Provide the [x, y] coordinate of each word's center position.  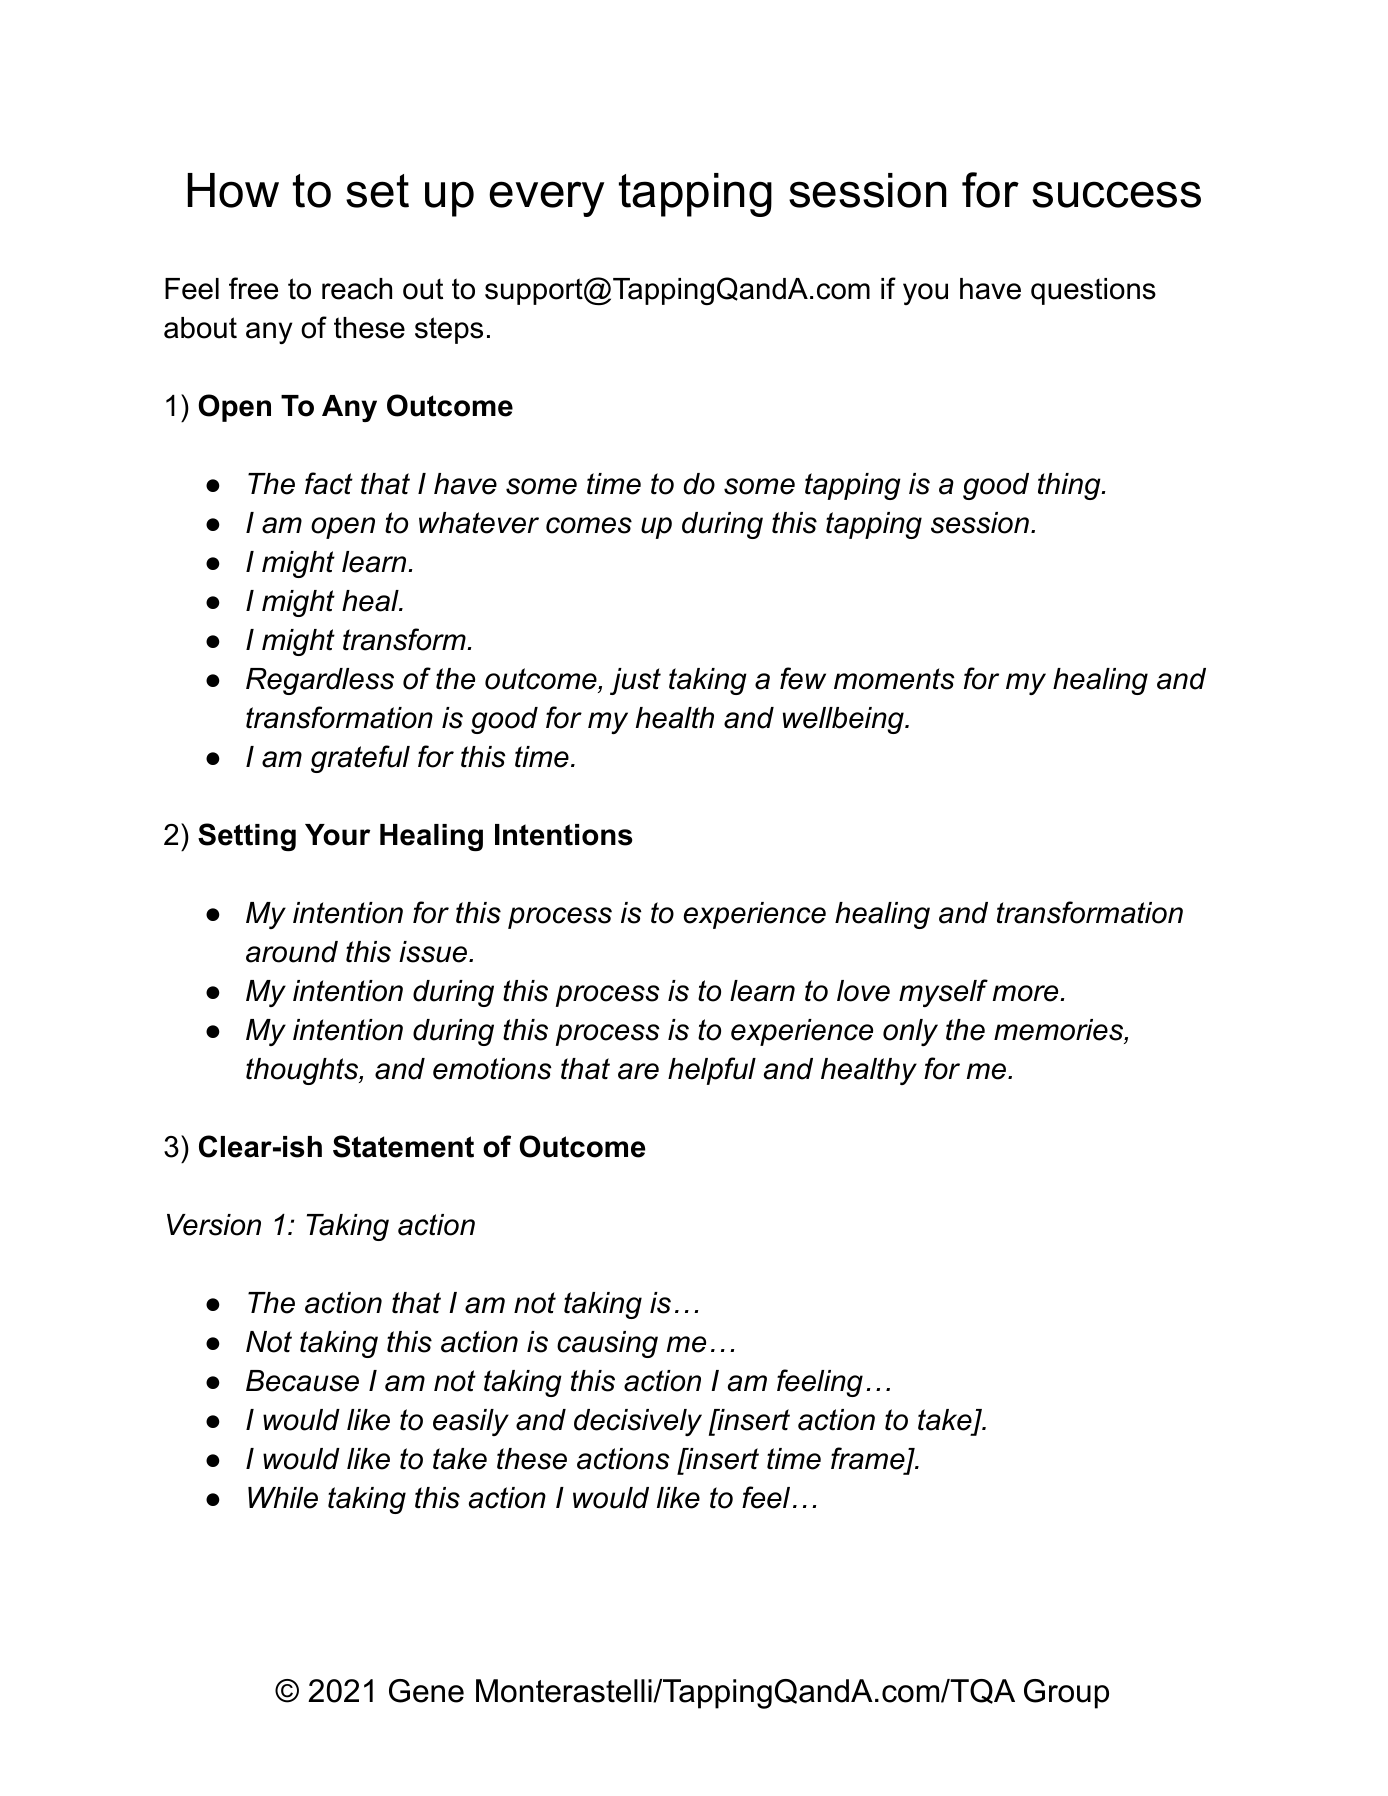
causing [607, 1344]
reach [357, 289]
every [546, 199]
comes [589, 525]
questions [1093, 291]
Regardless [320, 681]
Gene [426, 1691]
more [1027, 993]
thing [1070, 486]
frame [868, 1458]
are [638, 1071]
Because [302, 1381]
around [292, 952]
